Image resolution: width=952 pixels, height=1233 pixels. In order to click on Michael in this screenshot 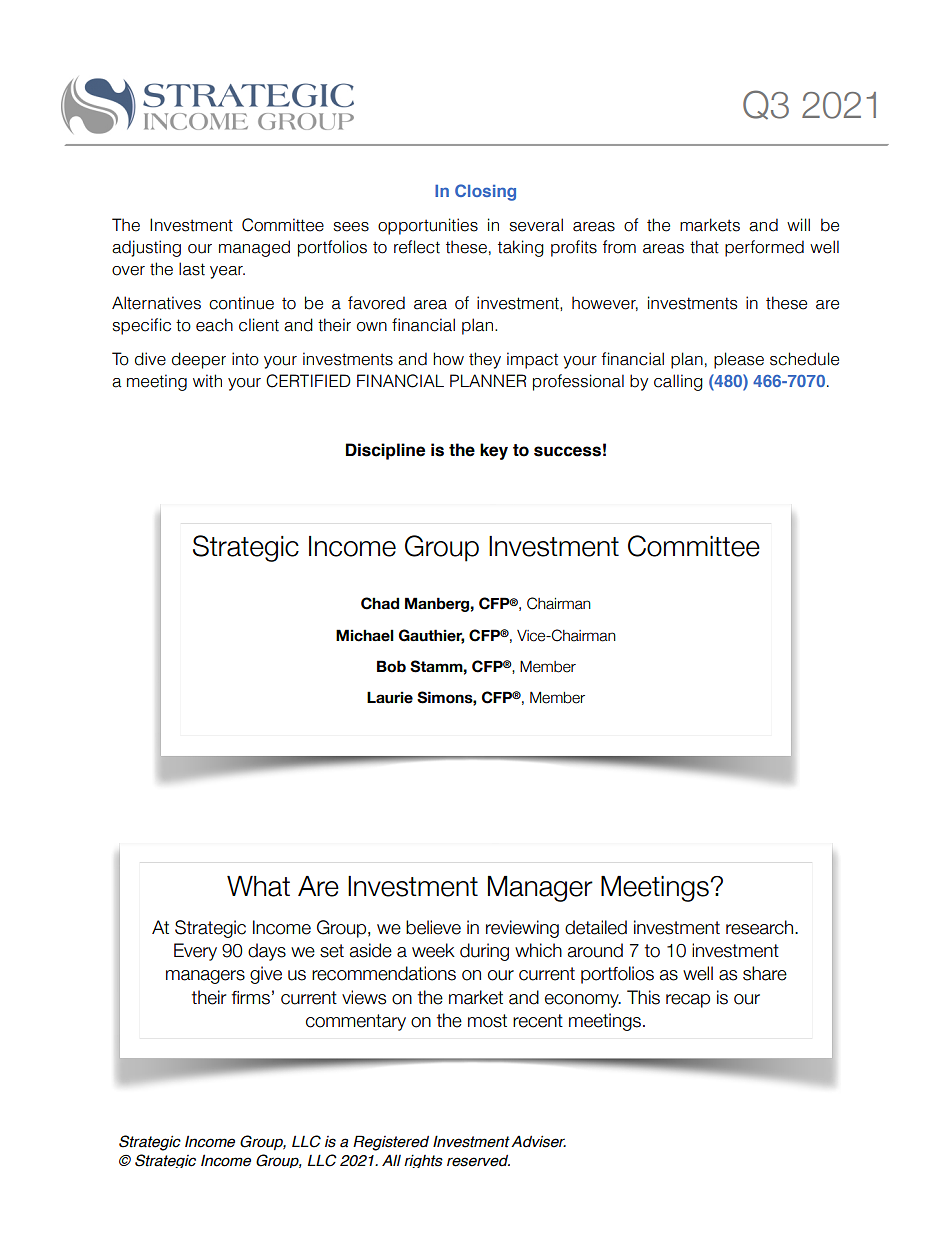, I will do `click(365, 635)`.
